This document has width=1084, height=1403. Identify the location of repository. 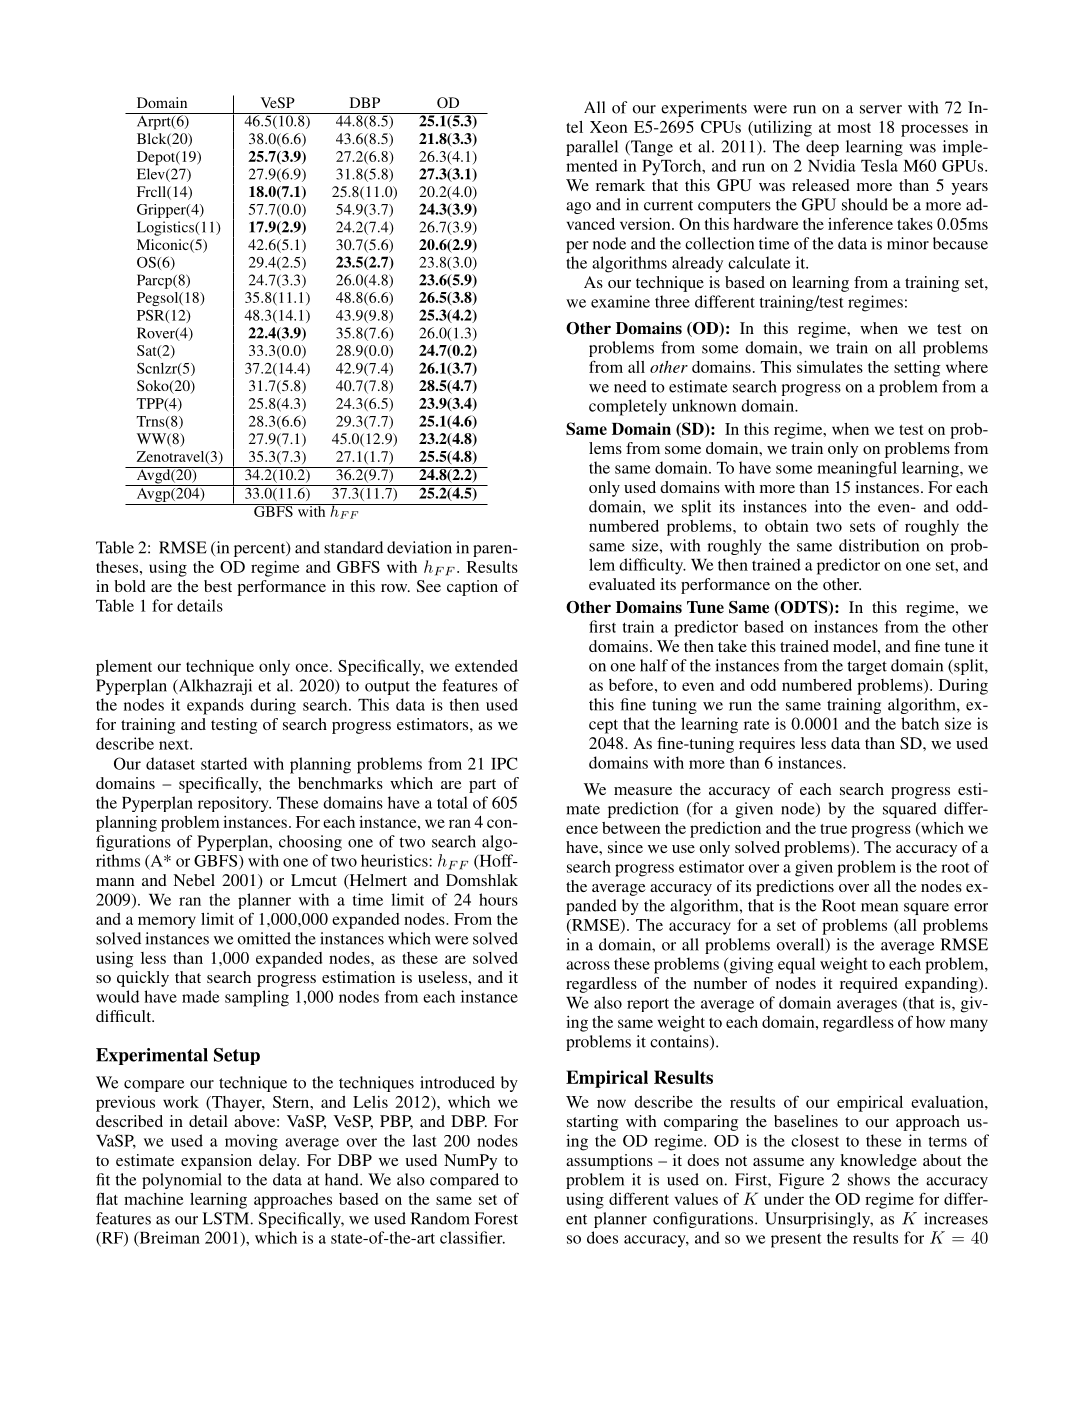
(234, 804).
